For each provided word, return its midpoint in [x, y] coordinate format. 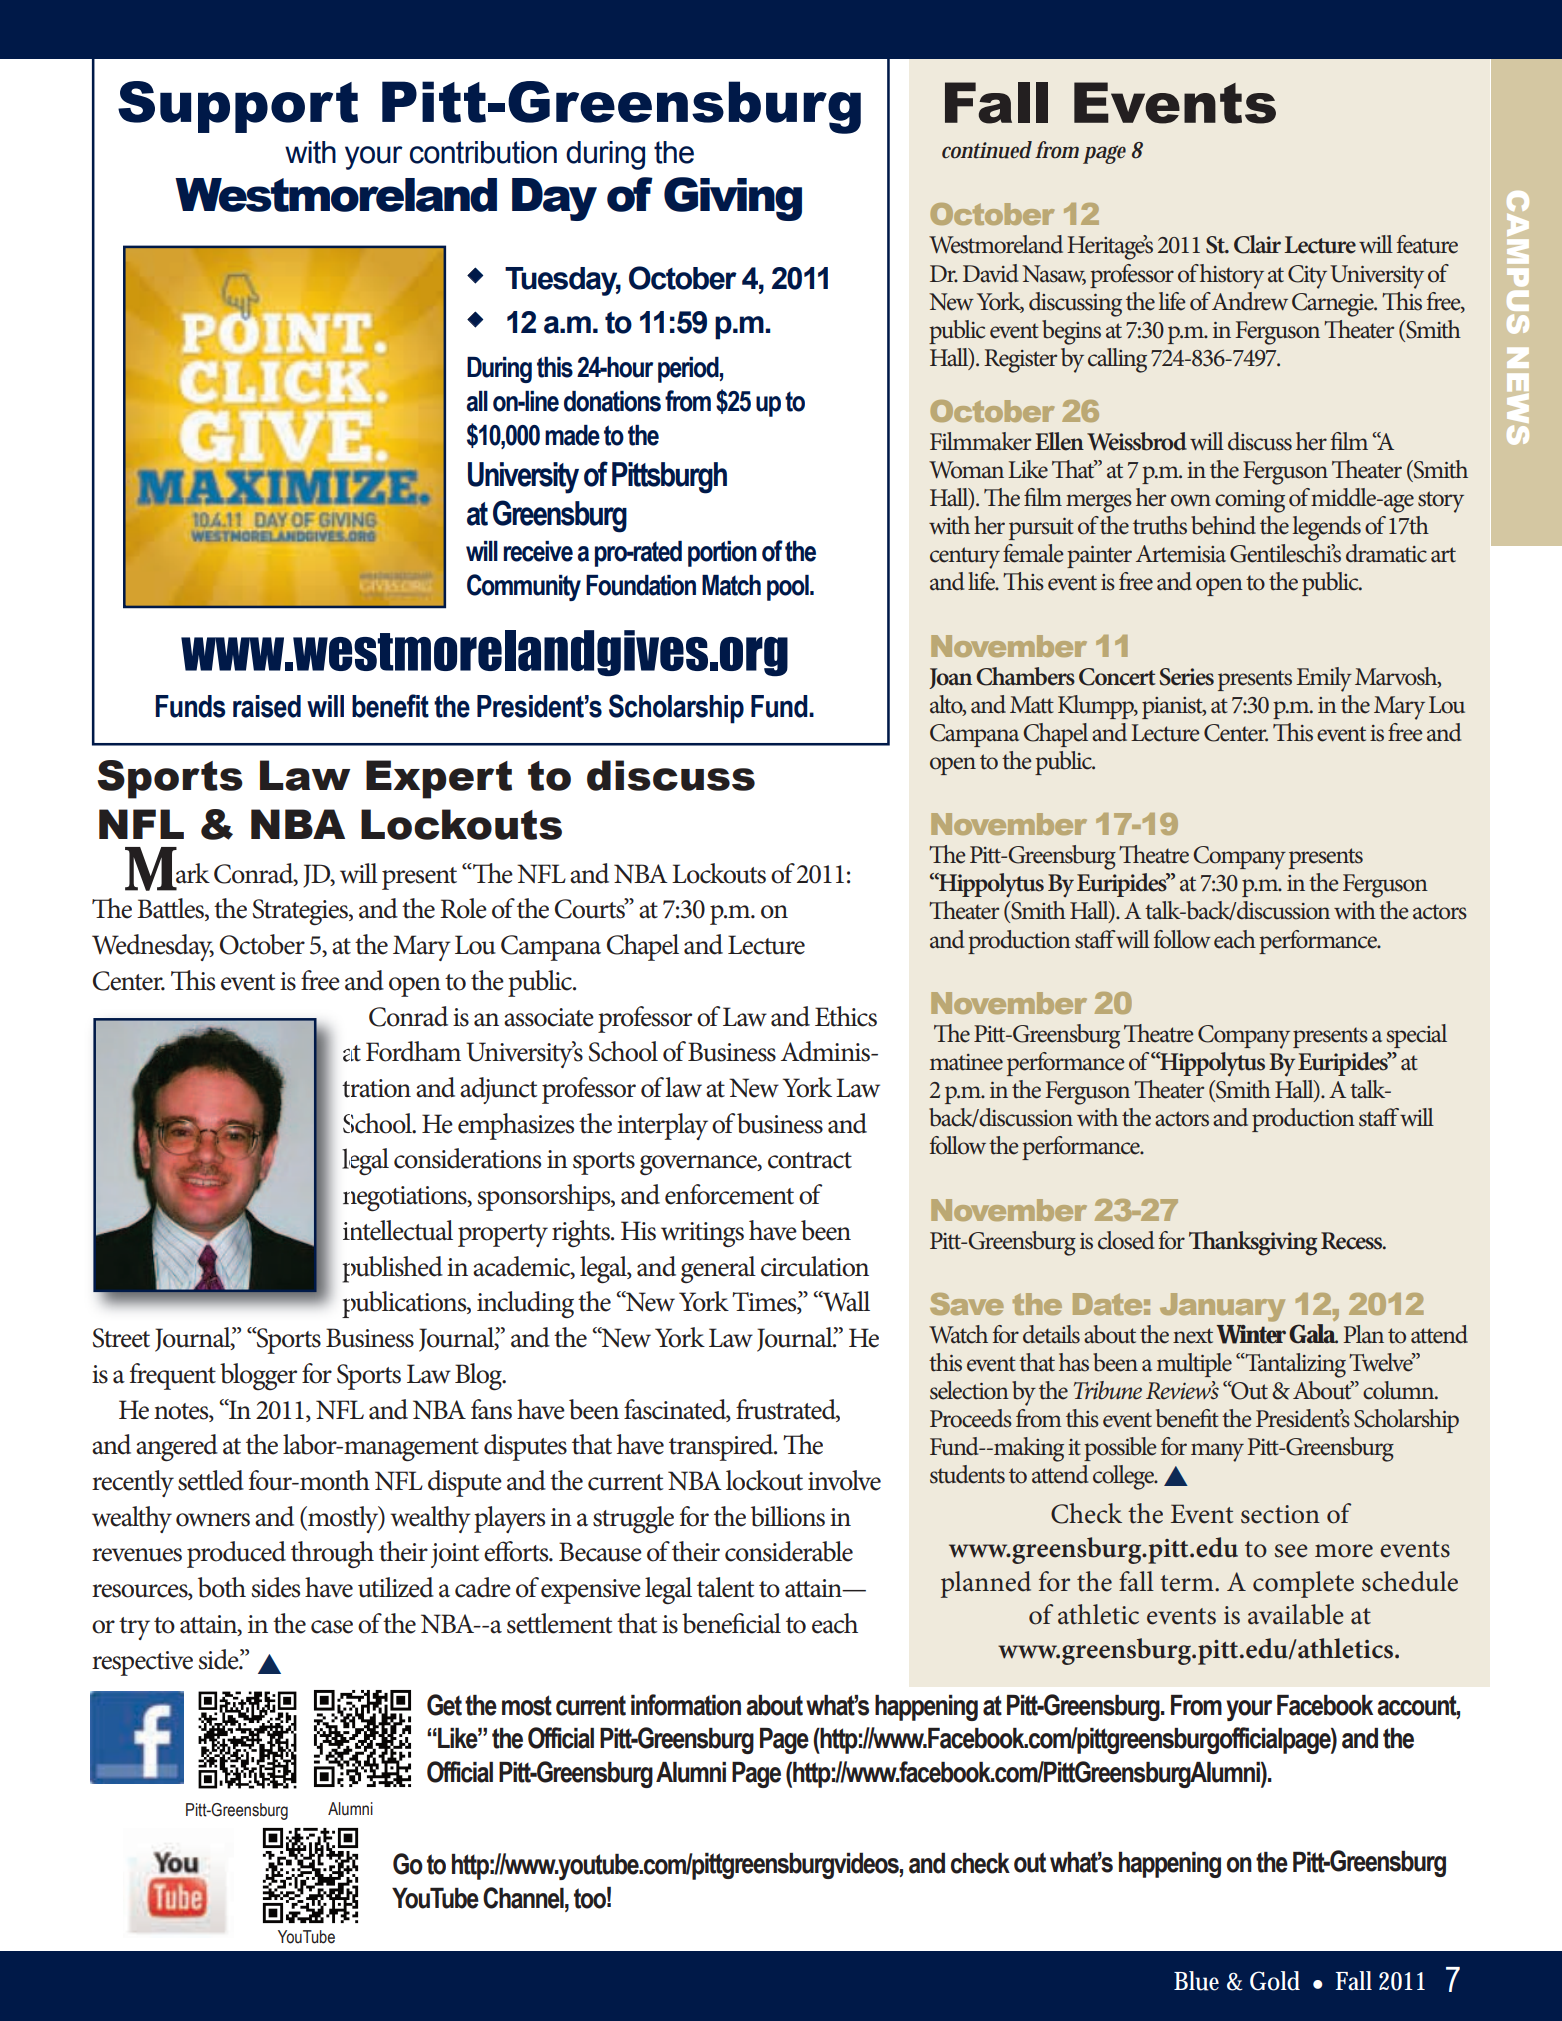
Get [444, 1705]
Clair [1257, 244]
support [238, 107]
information [686, 1705]
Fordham [413, 1051]
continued [987, 150]
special [1416, 1036]
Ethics [846, 1016]
